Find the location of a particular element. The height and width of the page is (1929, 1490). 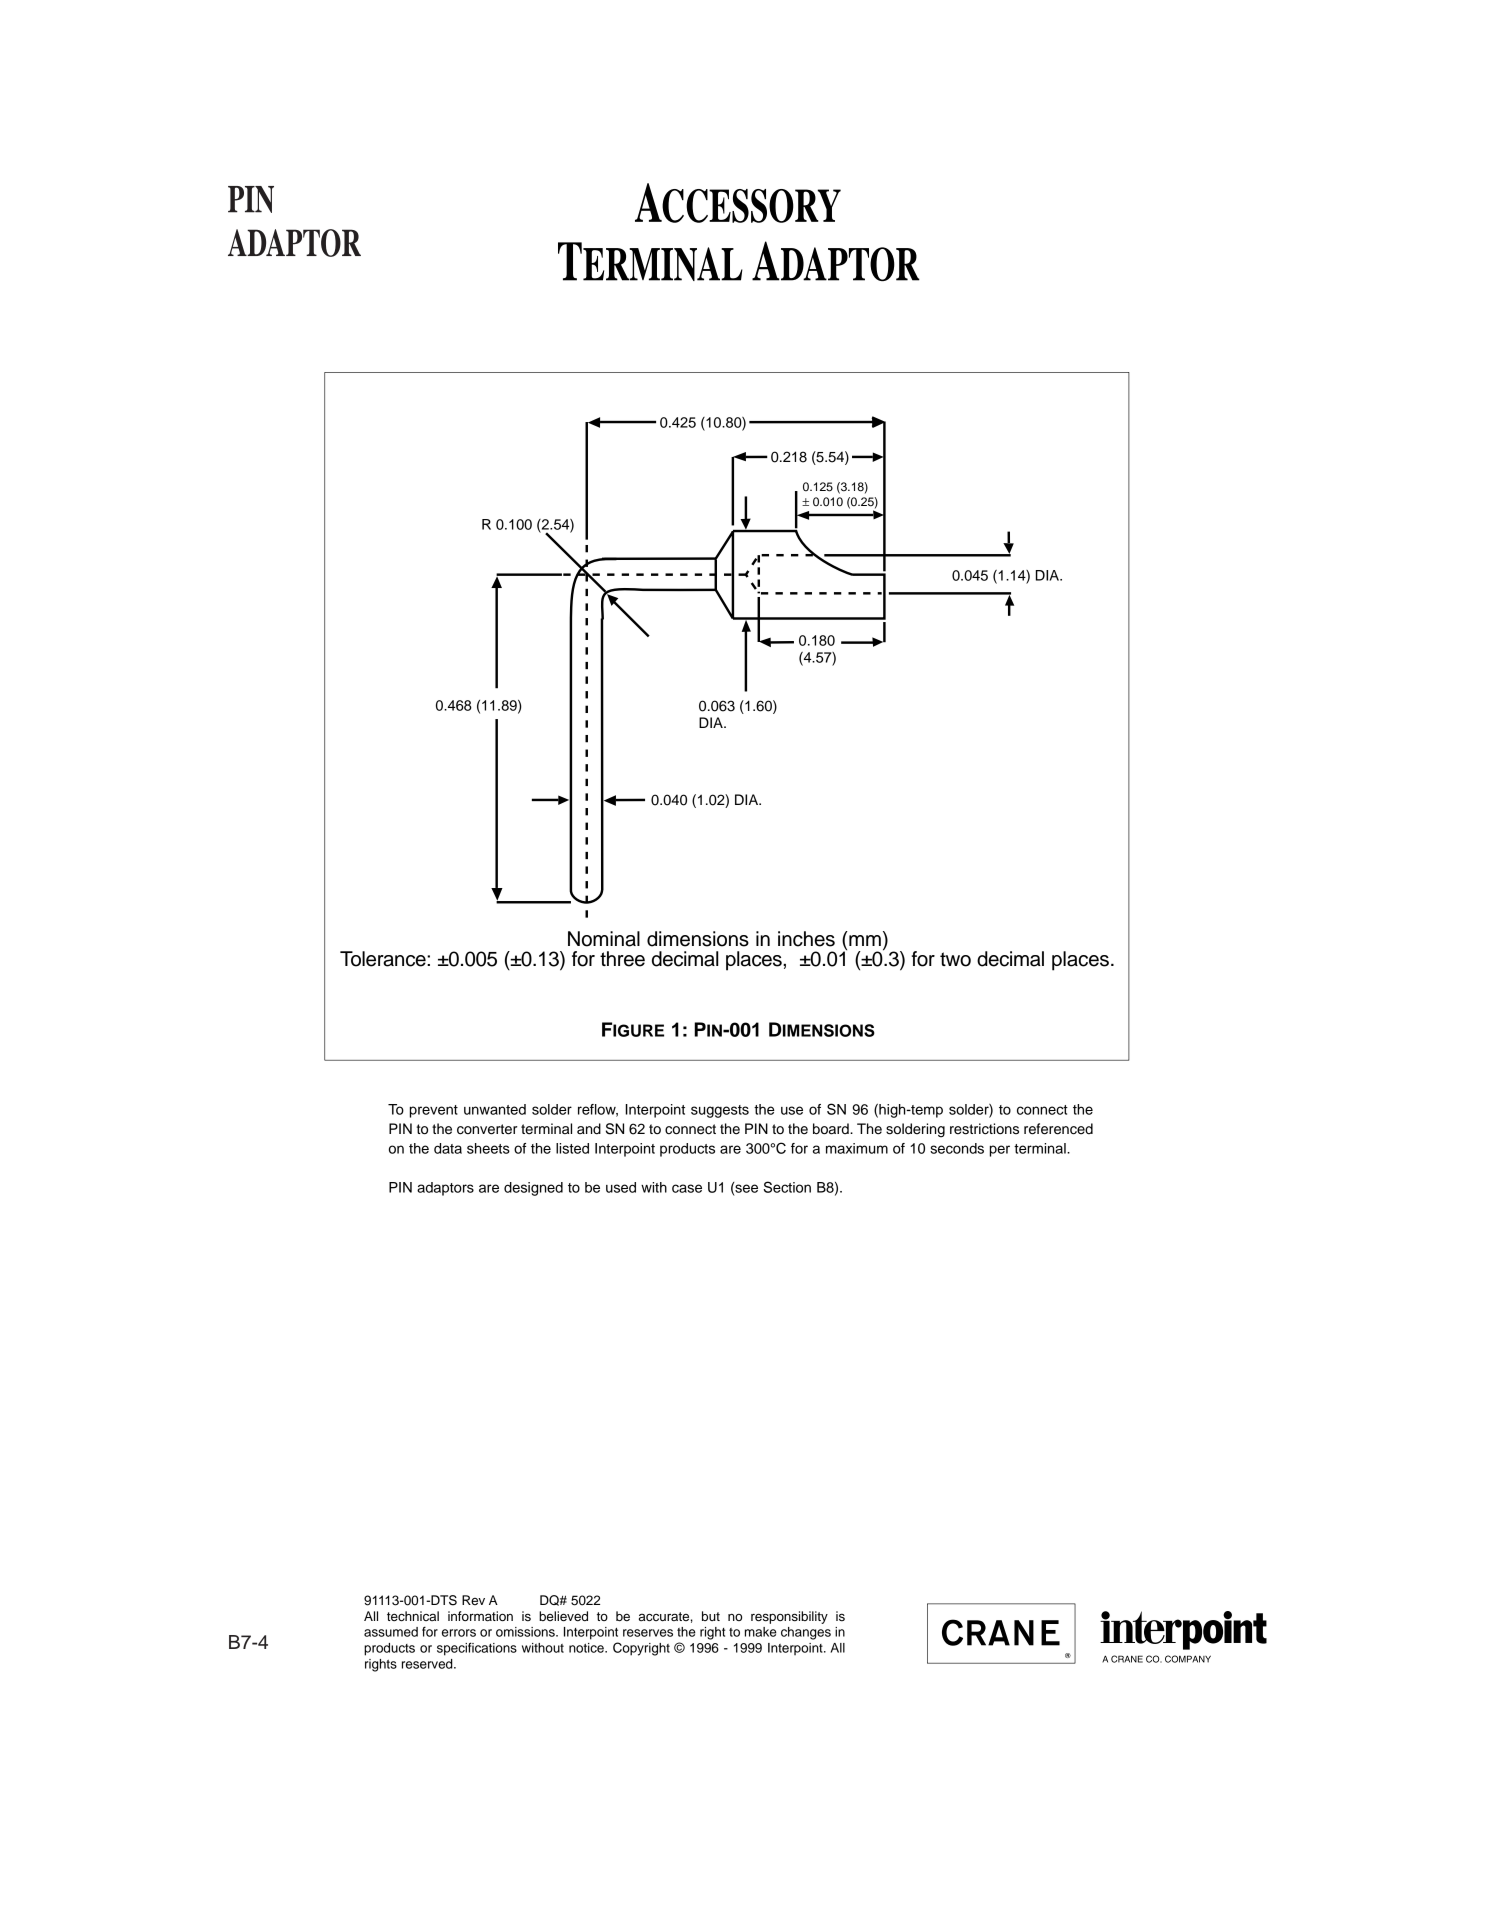

case is located at coordinates (687, 1188).
